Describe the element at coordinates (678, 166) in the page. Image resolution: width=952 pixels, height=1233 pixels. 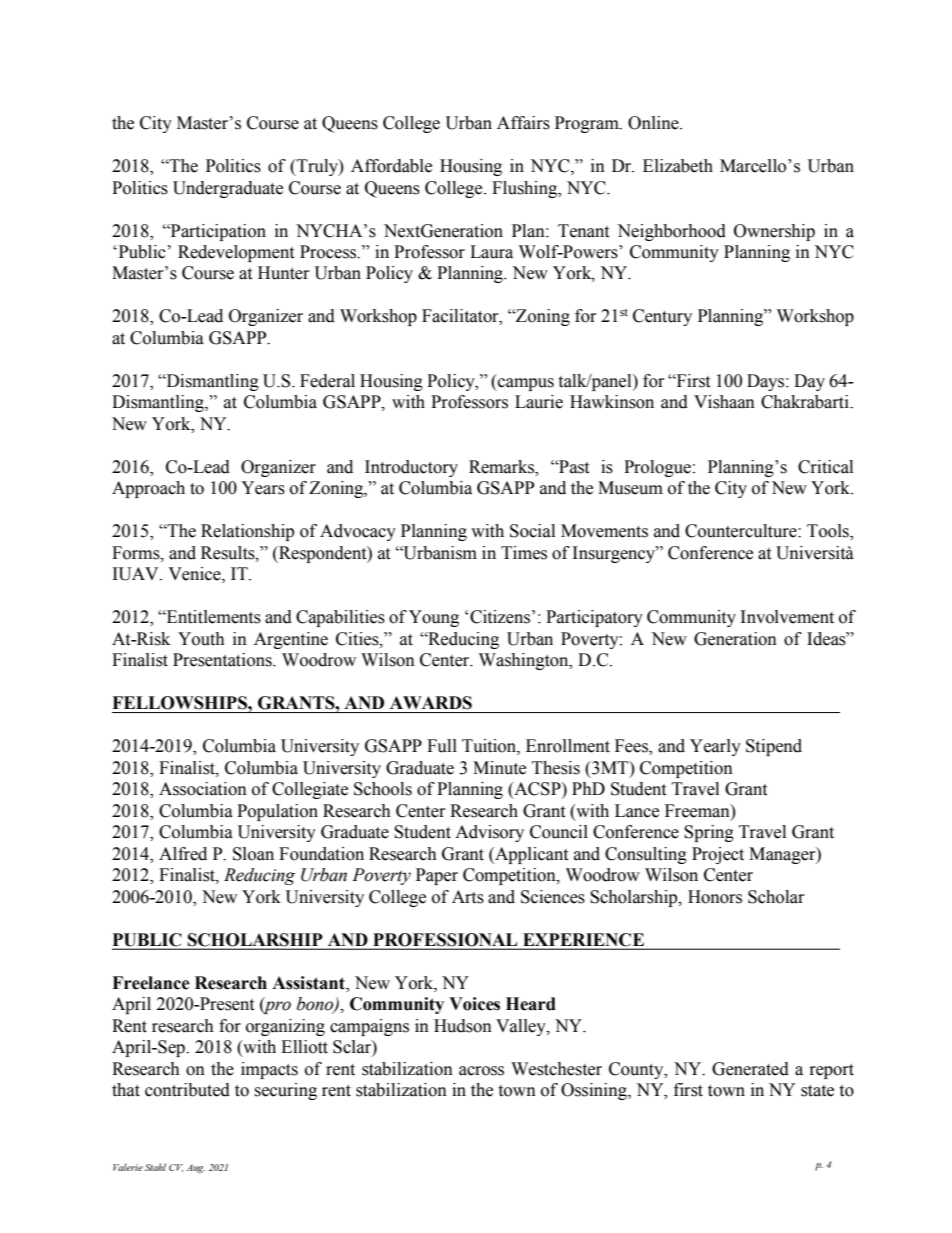
I see `Elizabeth` at that location.
